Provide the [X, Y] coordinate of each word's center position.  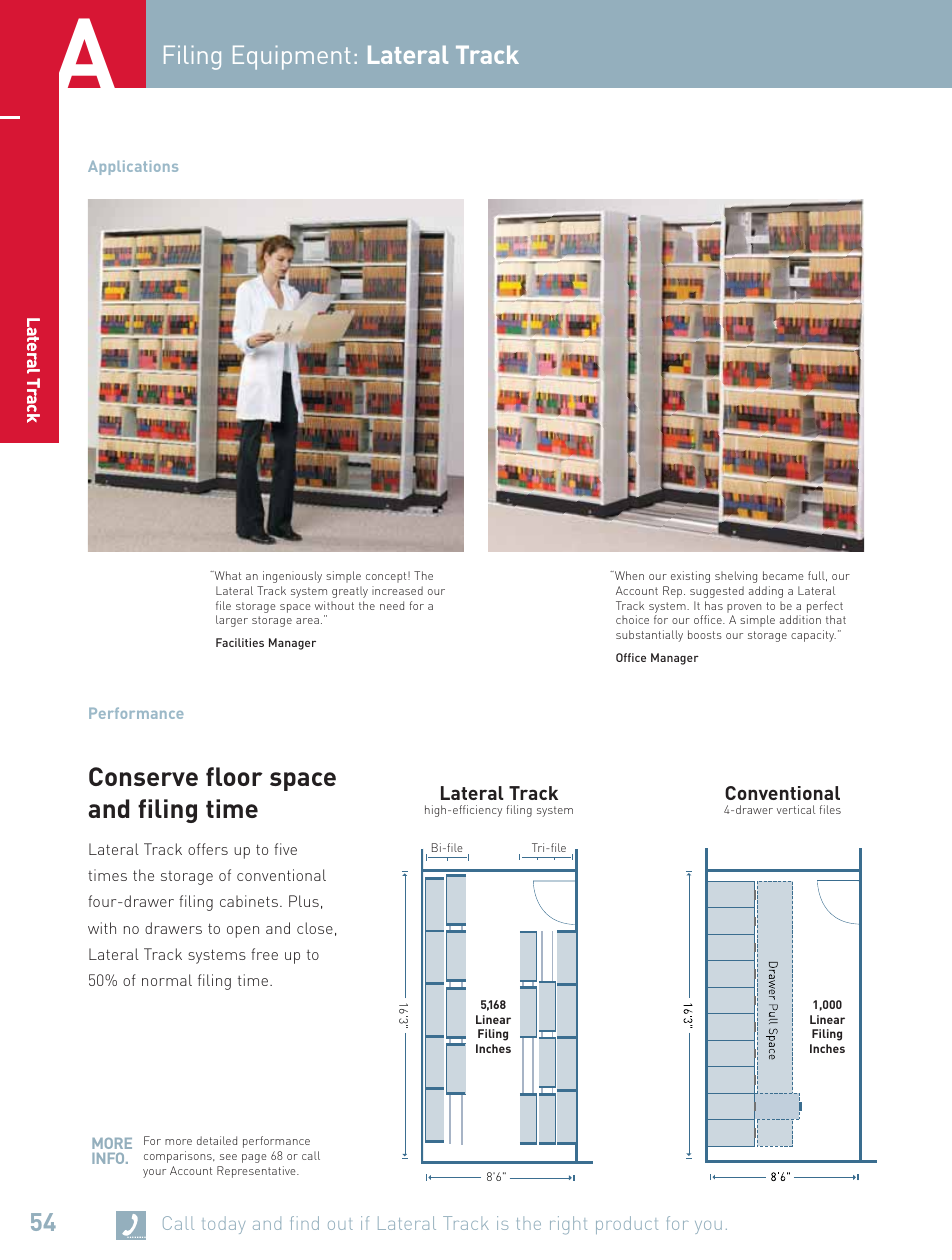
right [568, 1225]
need [392, 605]
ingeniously [292, 577]
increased [397, 590]
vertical [796, 809]
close [315, 928]
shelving [736, 577]
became [783, 575]
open [243, 932]
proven [744, 608]
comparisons [179, 1157]
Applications [133, 167]
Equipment [291, 58]
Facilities [240, 642]
